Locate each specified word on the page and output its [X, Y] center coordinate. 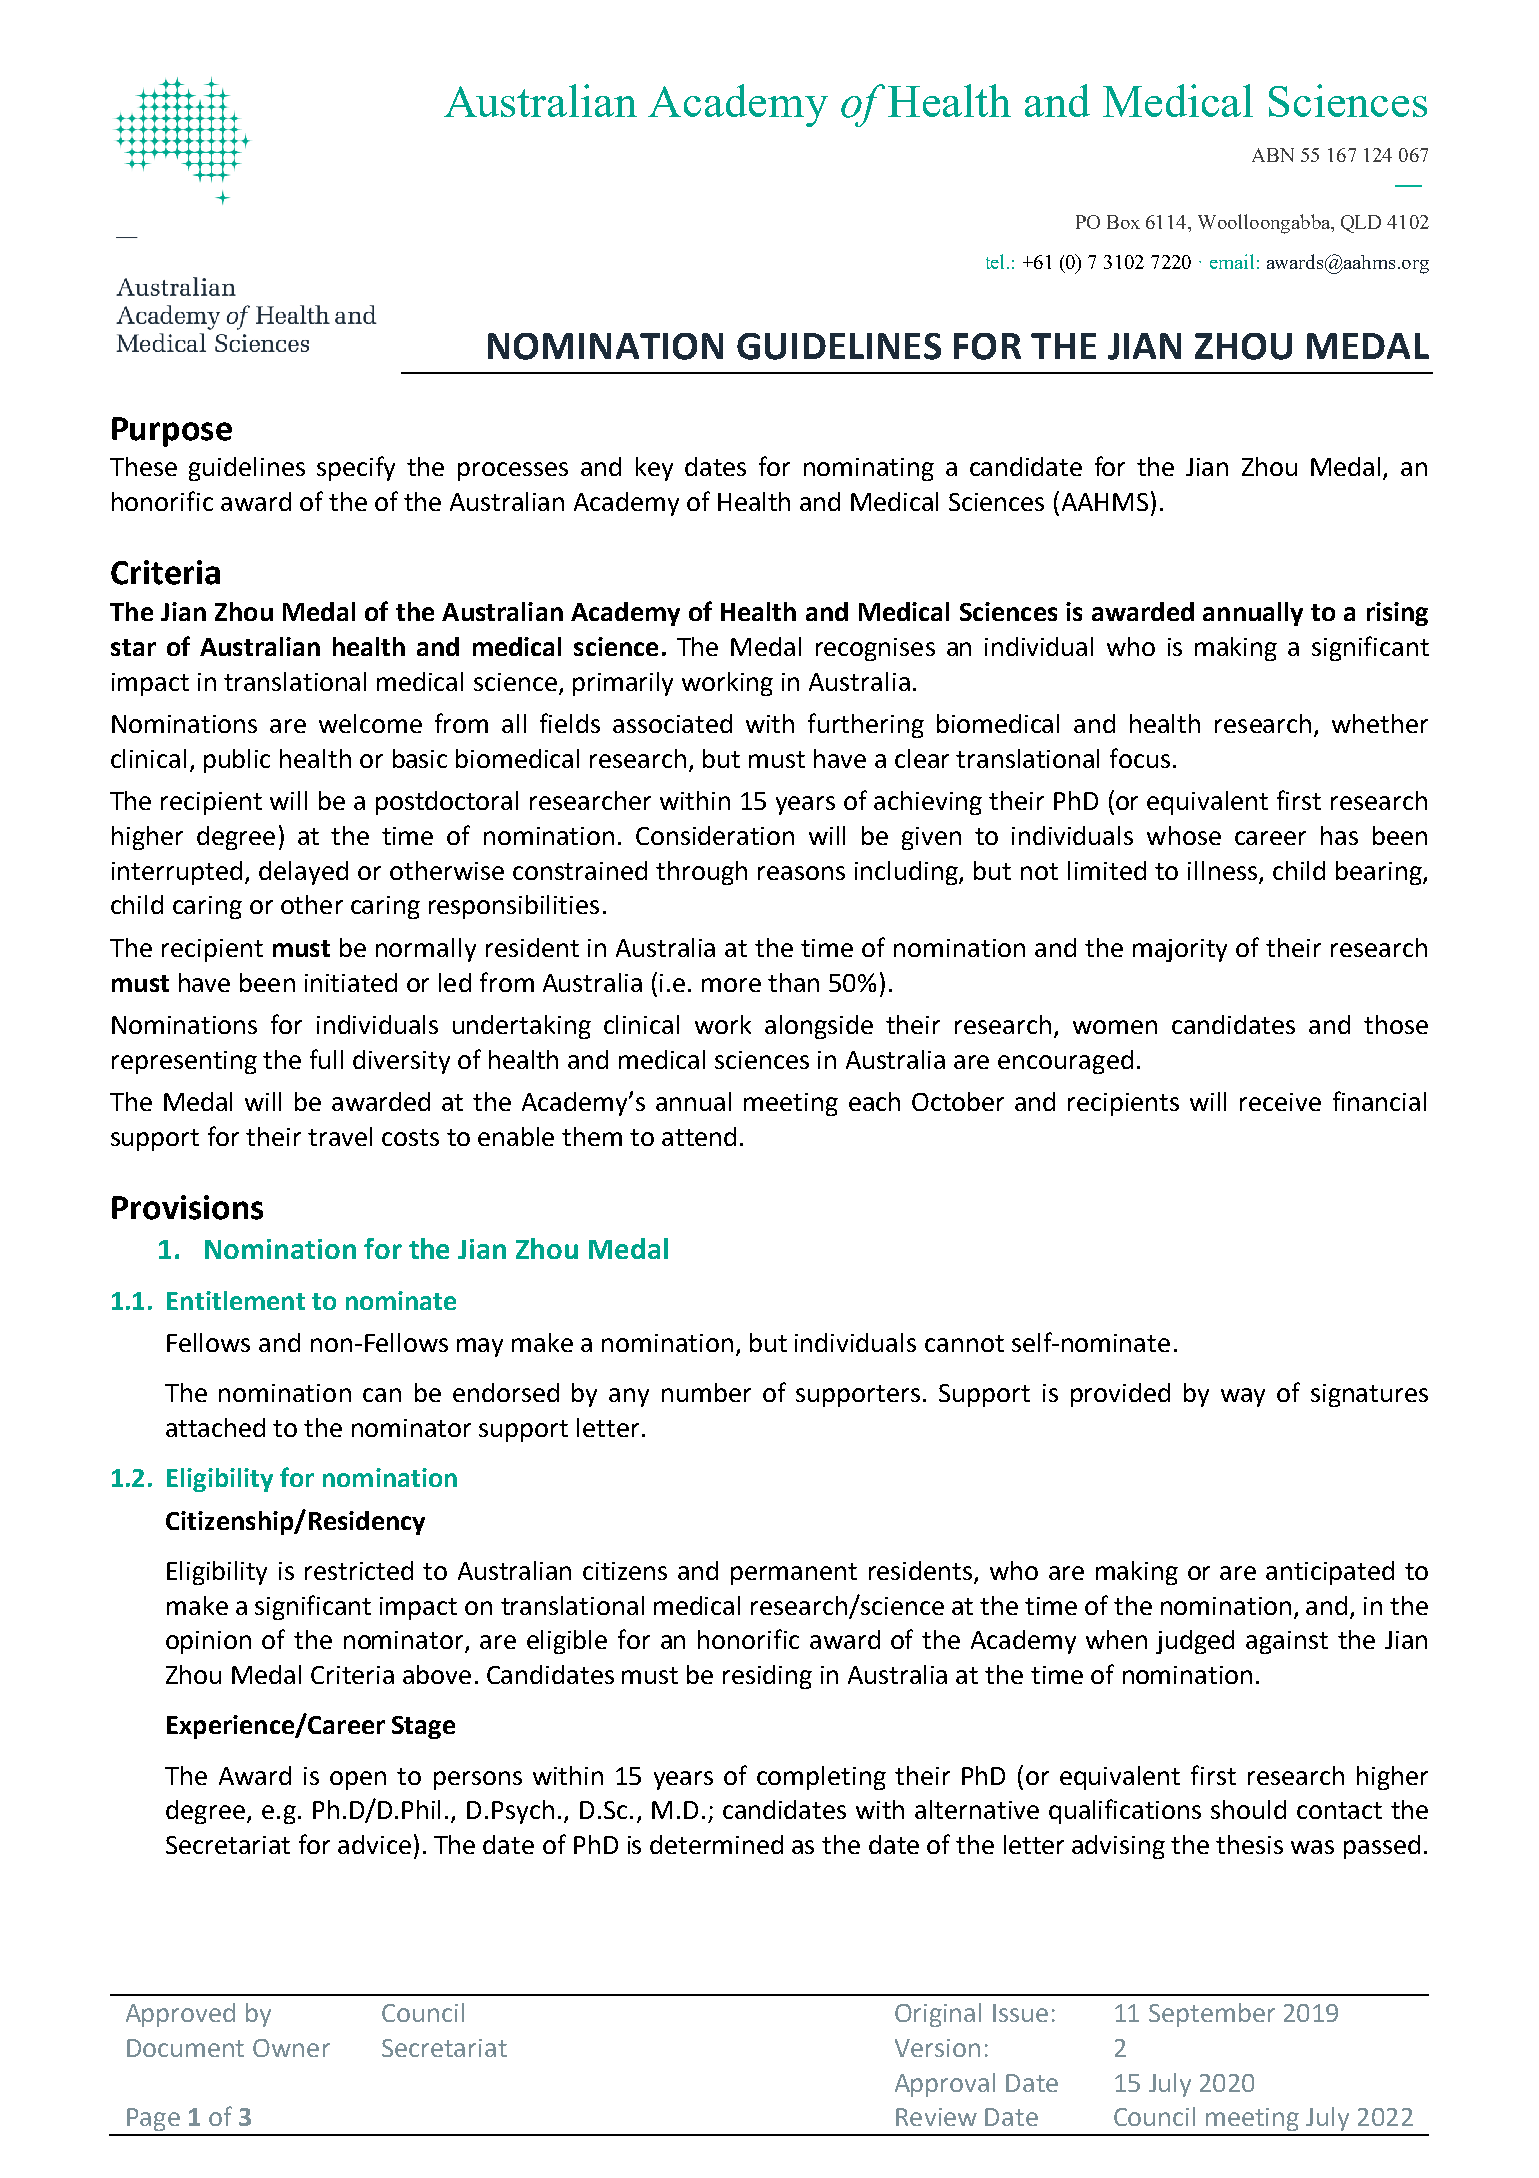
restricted [359, 1570]
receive [1280, 1102]
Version [937, 2048]
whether [1380, 723]
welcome [370, 723]
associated [672, 723]
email [1232, 261]
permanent [794, 1574]
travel [340, 1136]
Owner [291, 2048]
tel [997, 261]
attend [699, 1136]
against [1287, 1642]
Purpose [172, 432]
